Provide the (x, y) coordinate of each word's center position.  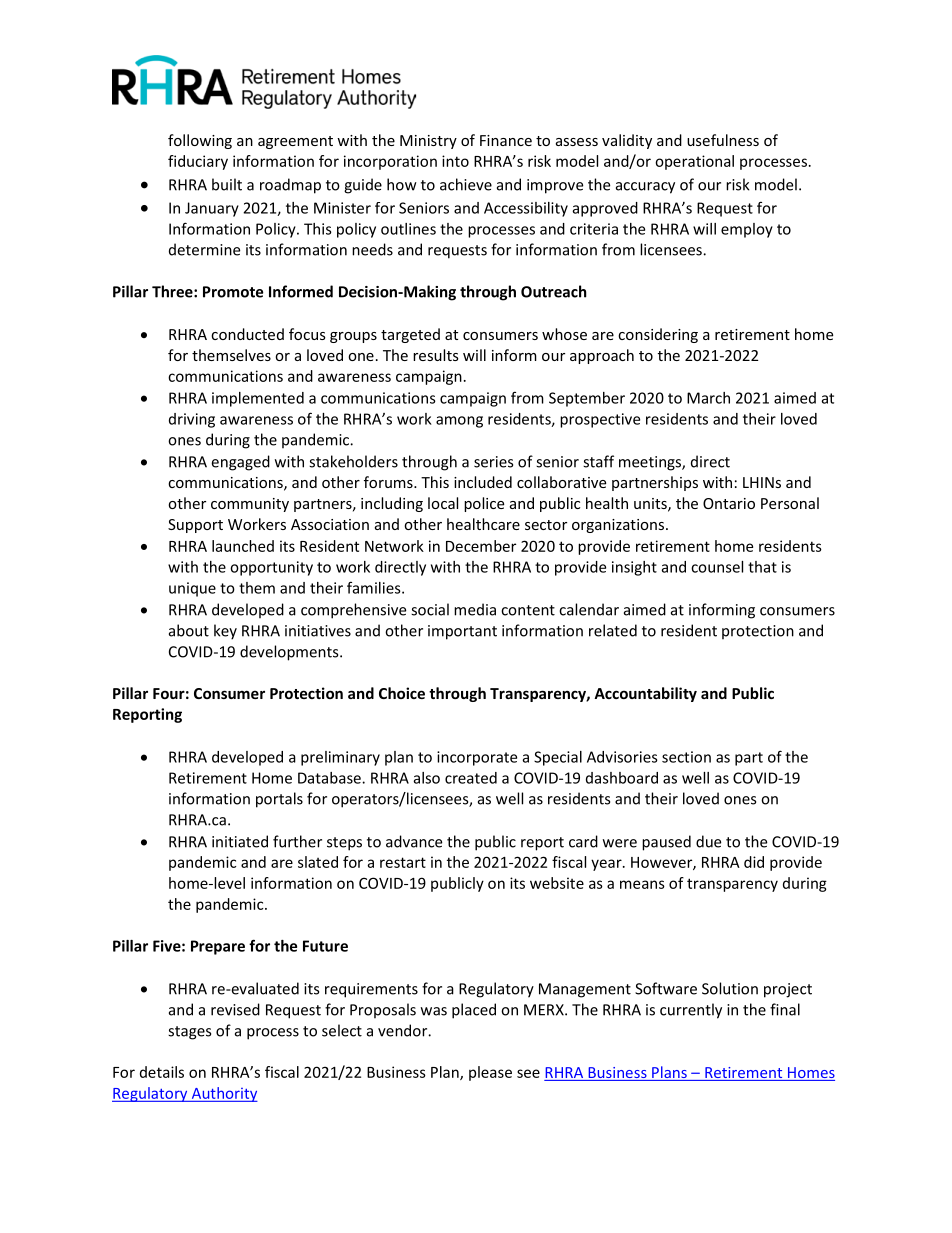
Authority (223, 1094)
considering (658, 335)
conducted (247, 334)
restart (403, 862)
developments (290, 653)
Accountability (645, 694)
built (227, 184)
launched (243, 546)
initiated (240, 841)
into (455, 161)
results (436, 355)
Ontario (729, 503)
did (754, 862)
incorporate (477, 758)
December (481, 546)
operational (694, 162)
